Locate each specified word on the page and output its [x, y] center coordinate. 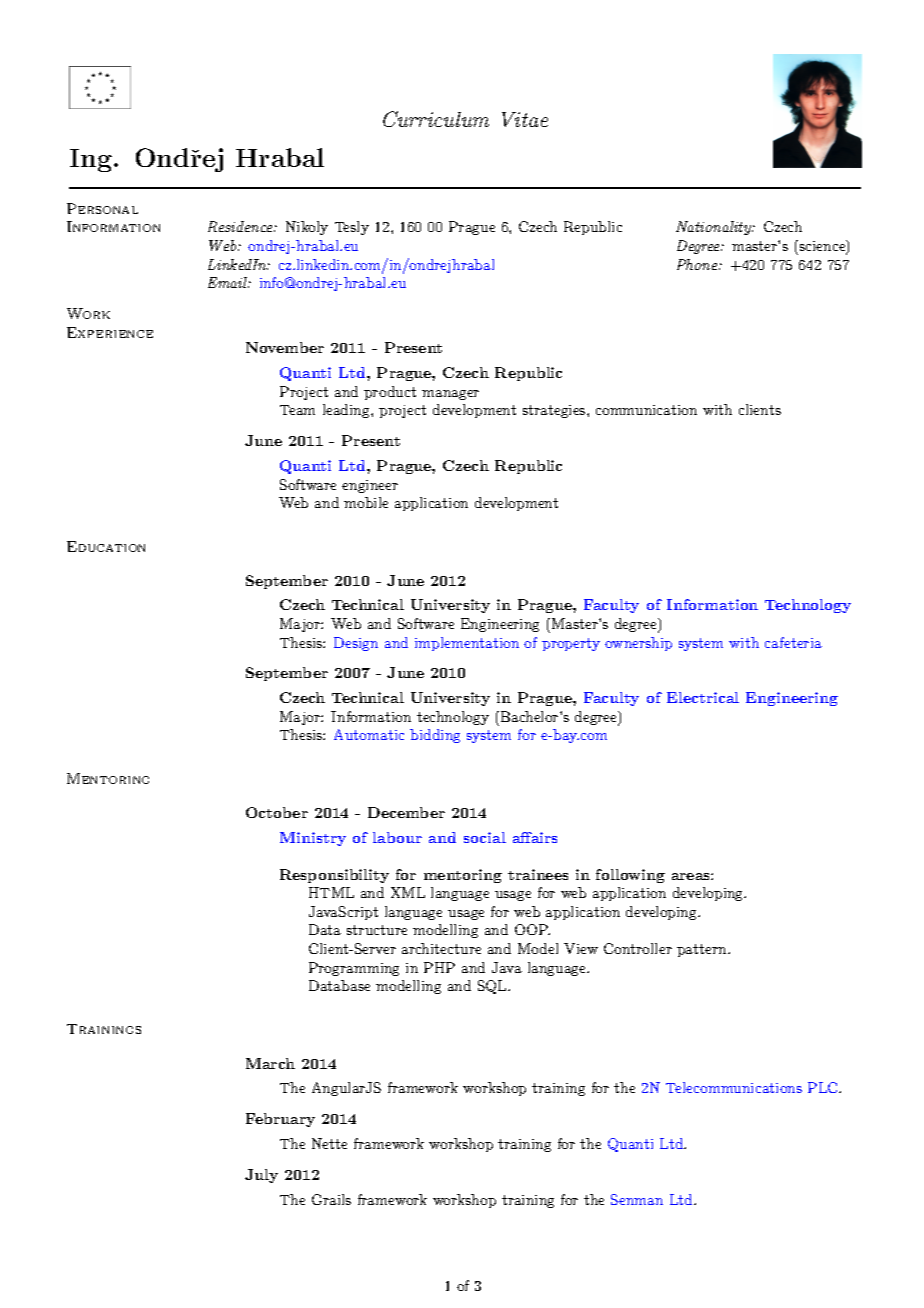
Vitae [525, 119]
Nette [329, 1143]
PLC [824, 1087]
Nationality [714, 228]
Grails [331, 1199]
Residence [241, 226]
